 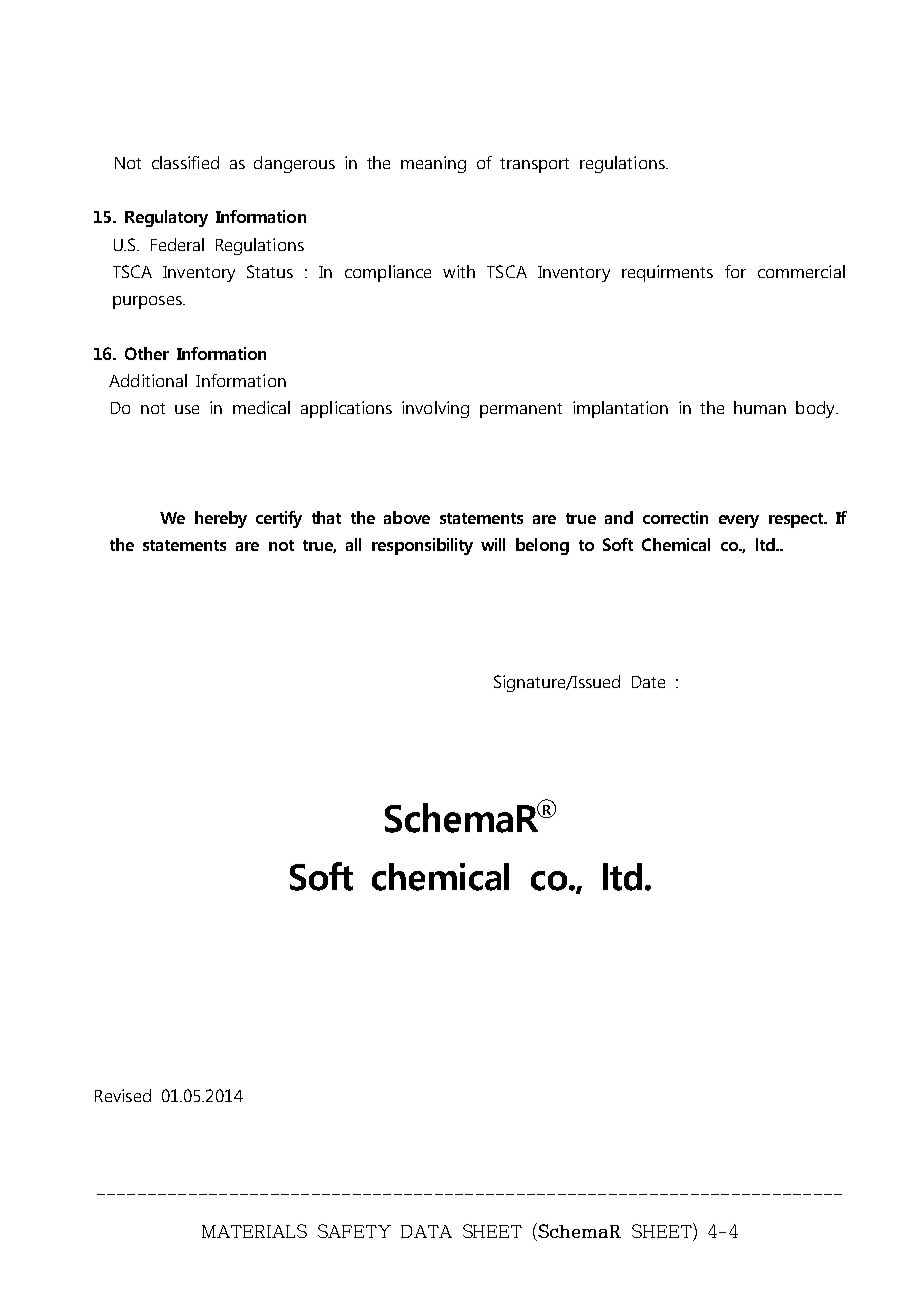 What do you see at coordinates (433, 164) in the page?
I see `meaning` at bounding box center [433, 164].
